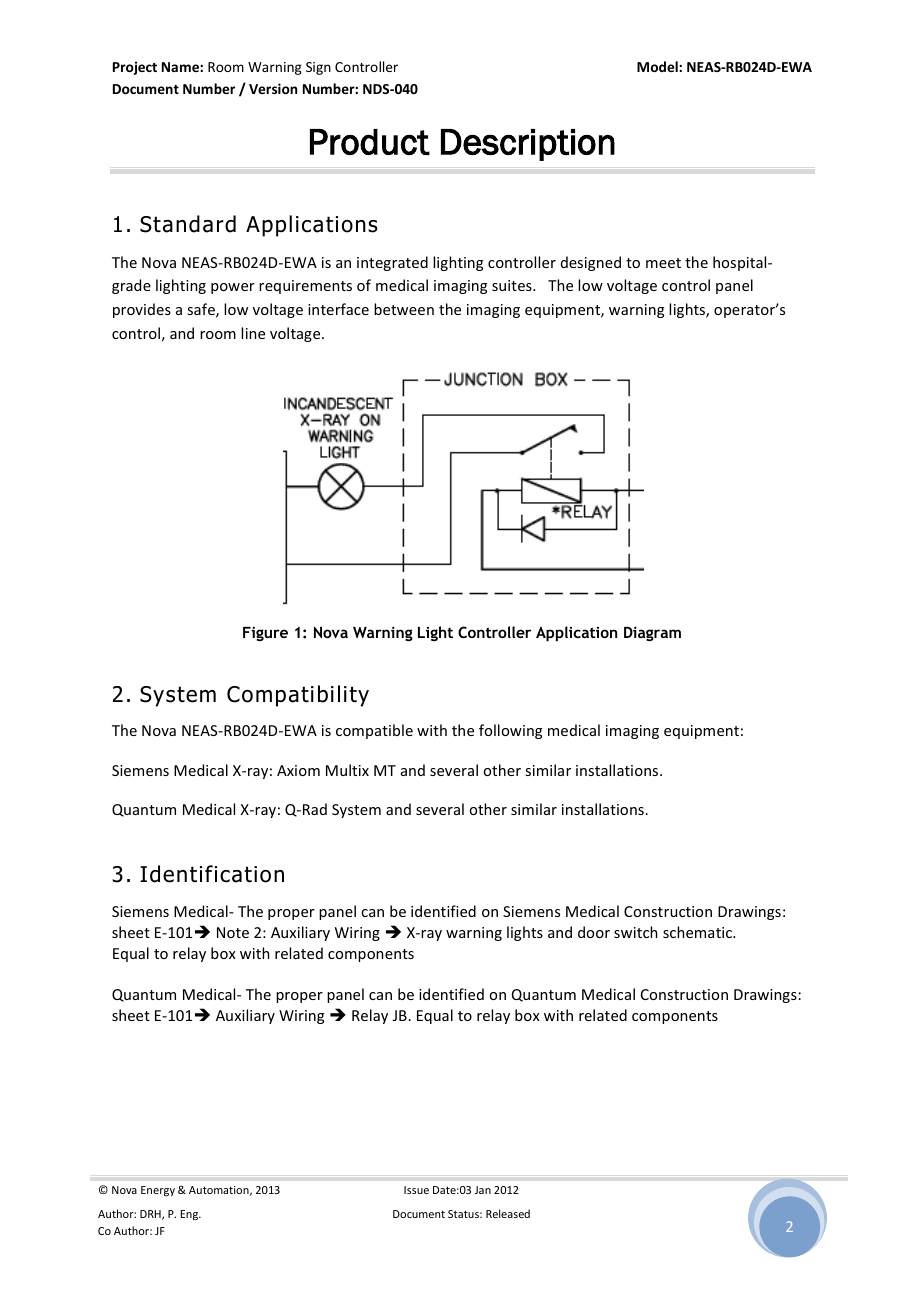 The width and height of the document is (924, 1308). Describe the element at coordinates (652, 633) in the document. I see `Diagram` at that location.
